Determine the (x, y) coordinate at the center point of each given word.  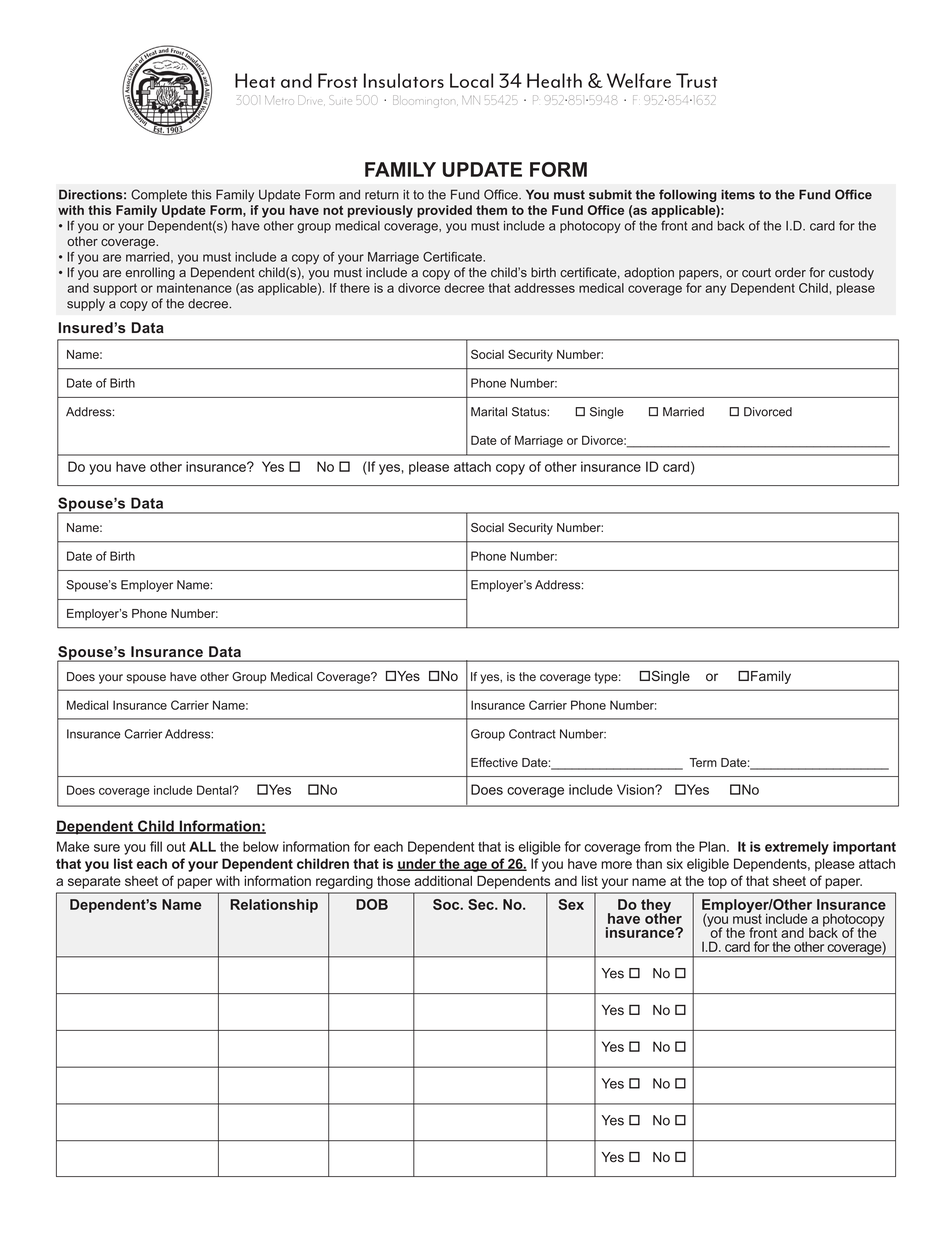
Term (703, 762)
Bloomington (422, 100)
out (176, 847)
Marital (489, 412)
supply (86, 305)
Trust (696, 80)
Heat (255, 80)
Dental (215, 790)
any (715, 290)
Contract (532, 734)
